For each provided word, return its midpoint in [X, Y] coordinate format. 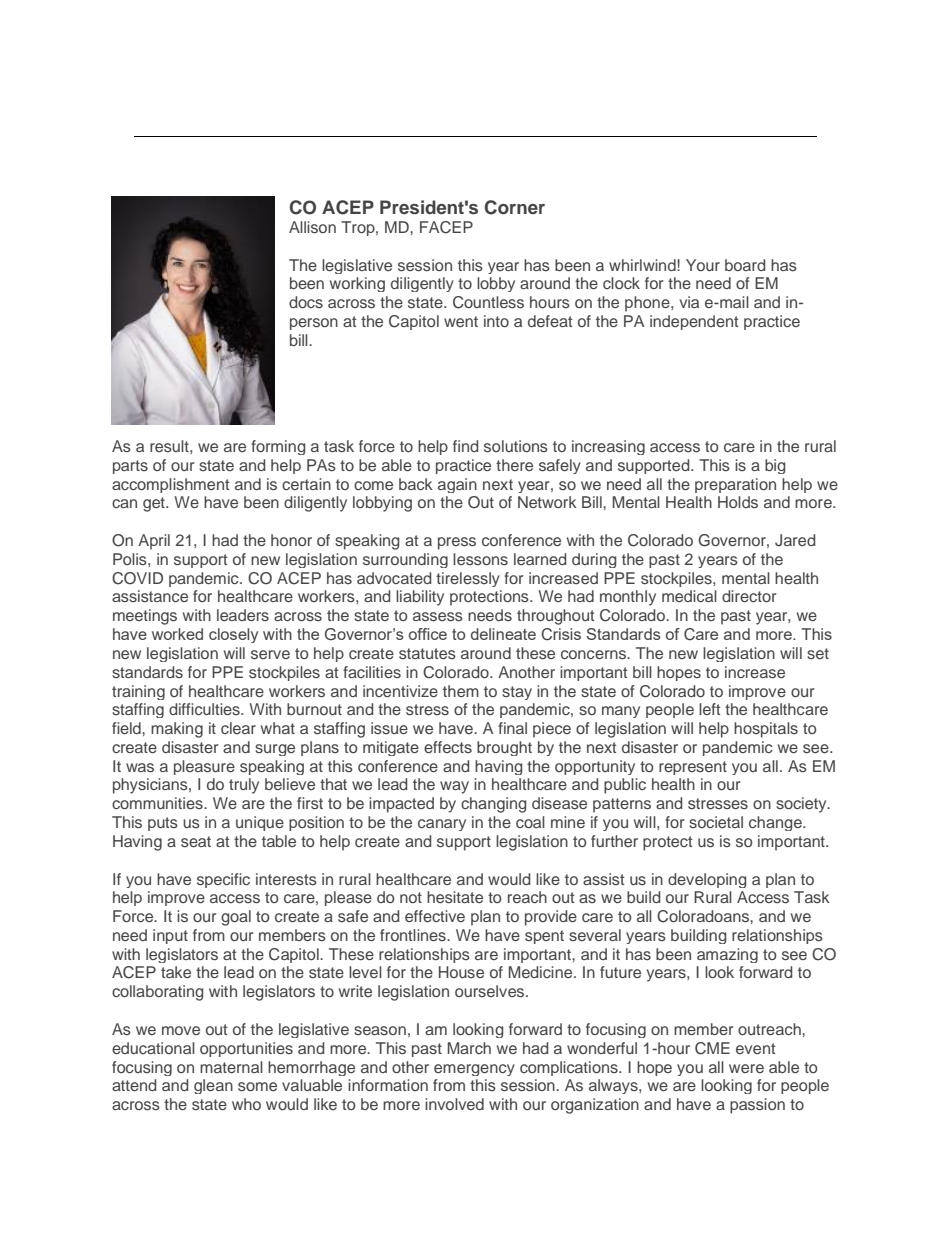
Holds [738, 502]
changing [493, 805]
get [155, 504]
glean [213, 1086]
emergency [474, 1070]
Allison [312, 227]
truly [244, 786]
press [457, 543]
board [745, 265]
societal [716, 822]
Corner [514, 207]
